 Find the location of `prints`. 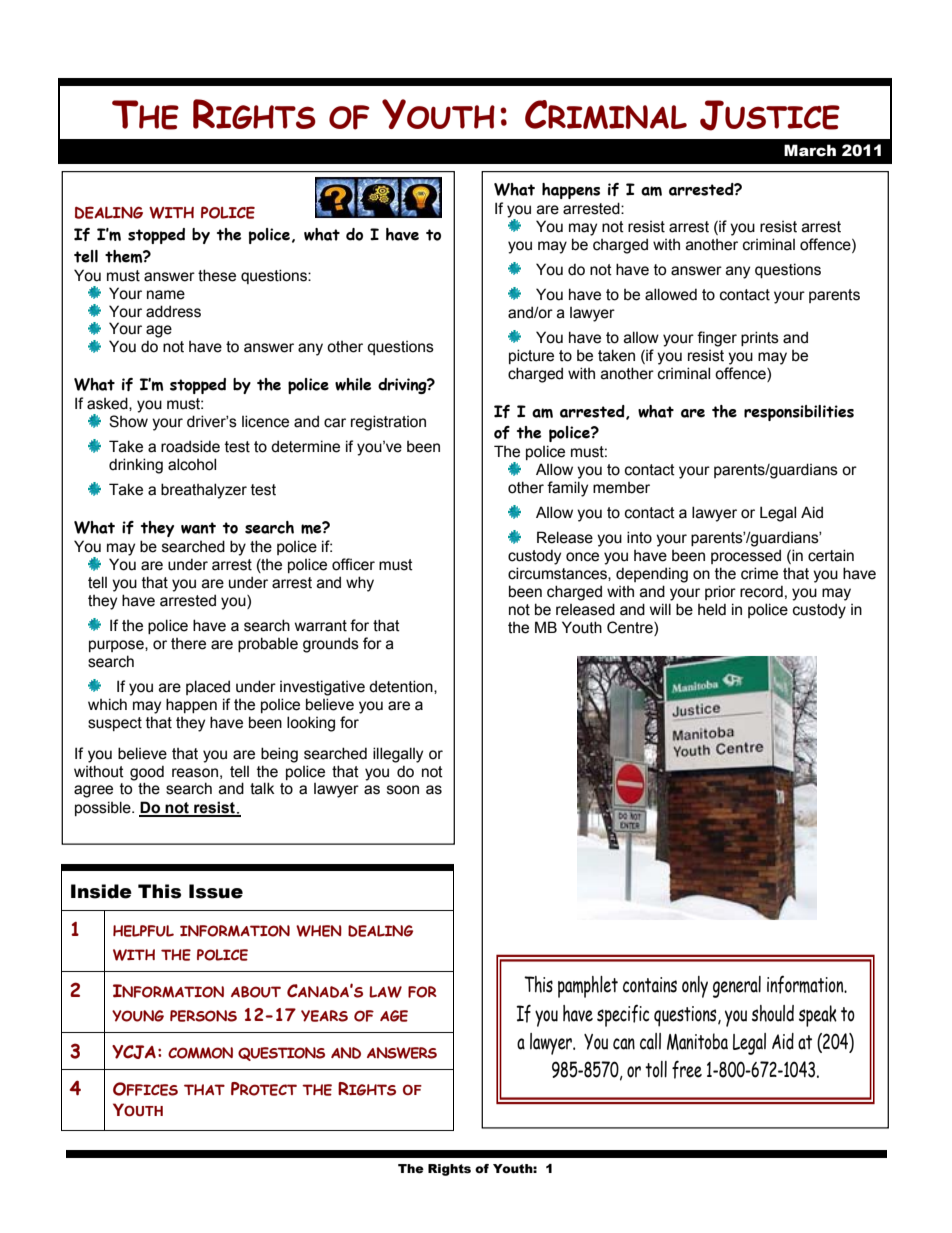

prints is located at coordinates (760, 338).
